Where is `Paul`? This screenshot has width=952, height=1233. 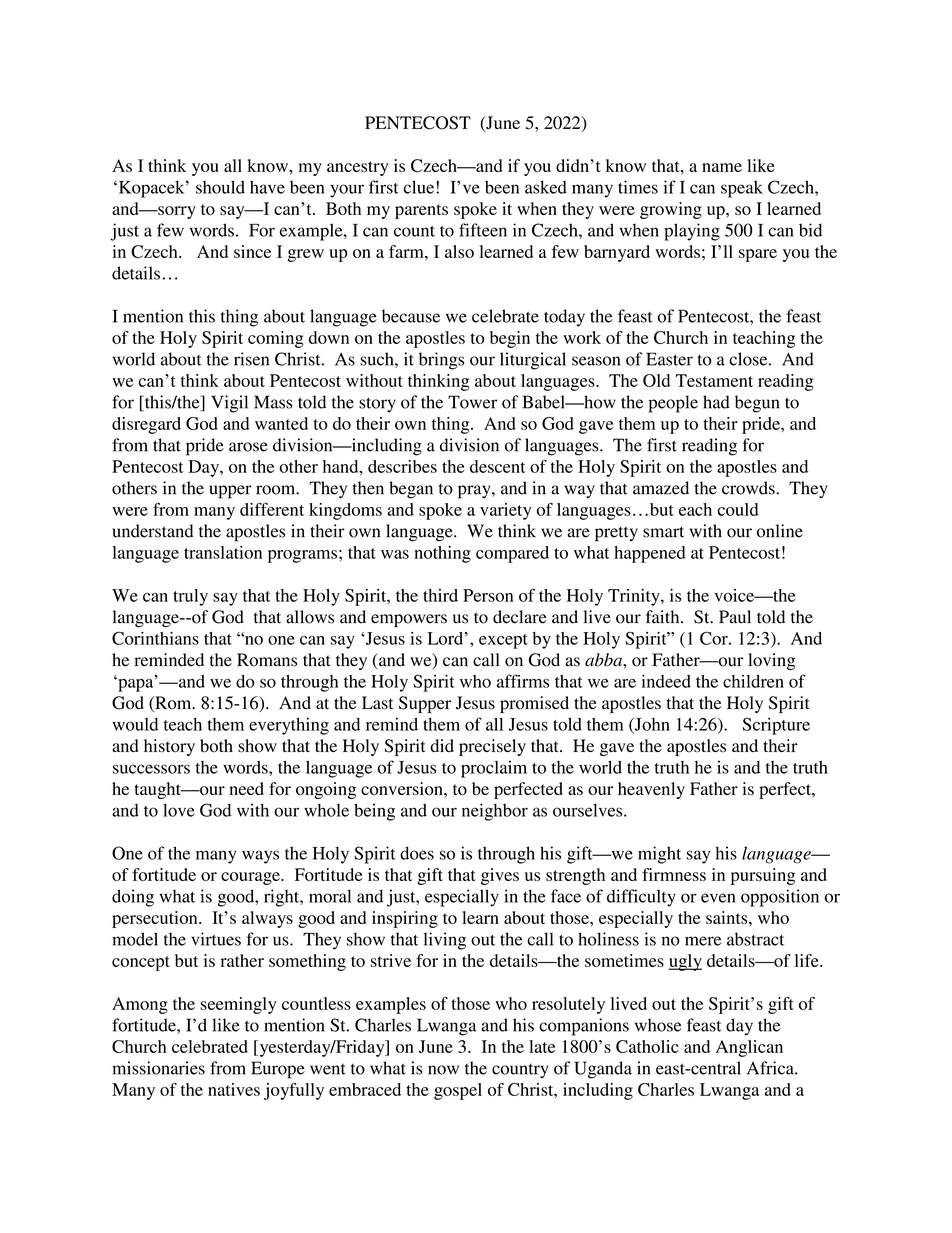 Paul is located at coordinates (735, 617).
